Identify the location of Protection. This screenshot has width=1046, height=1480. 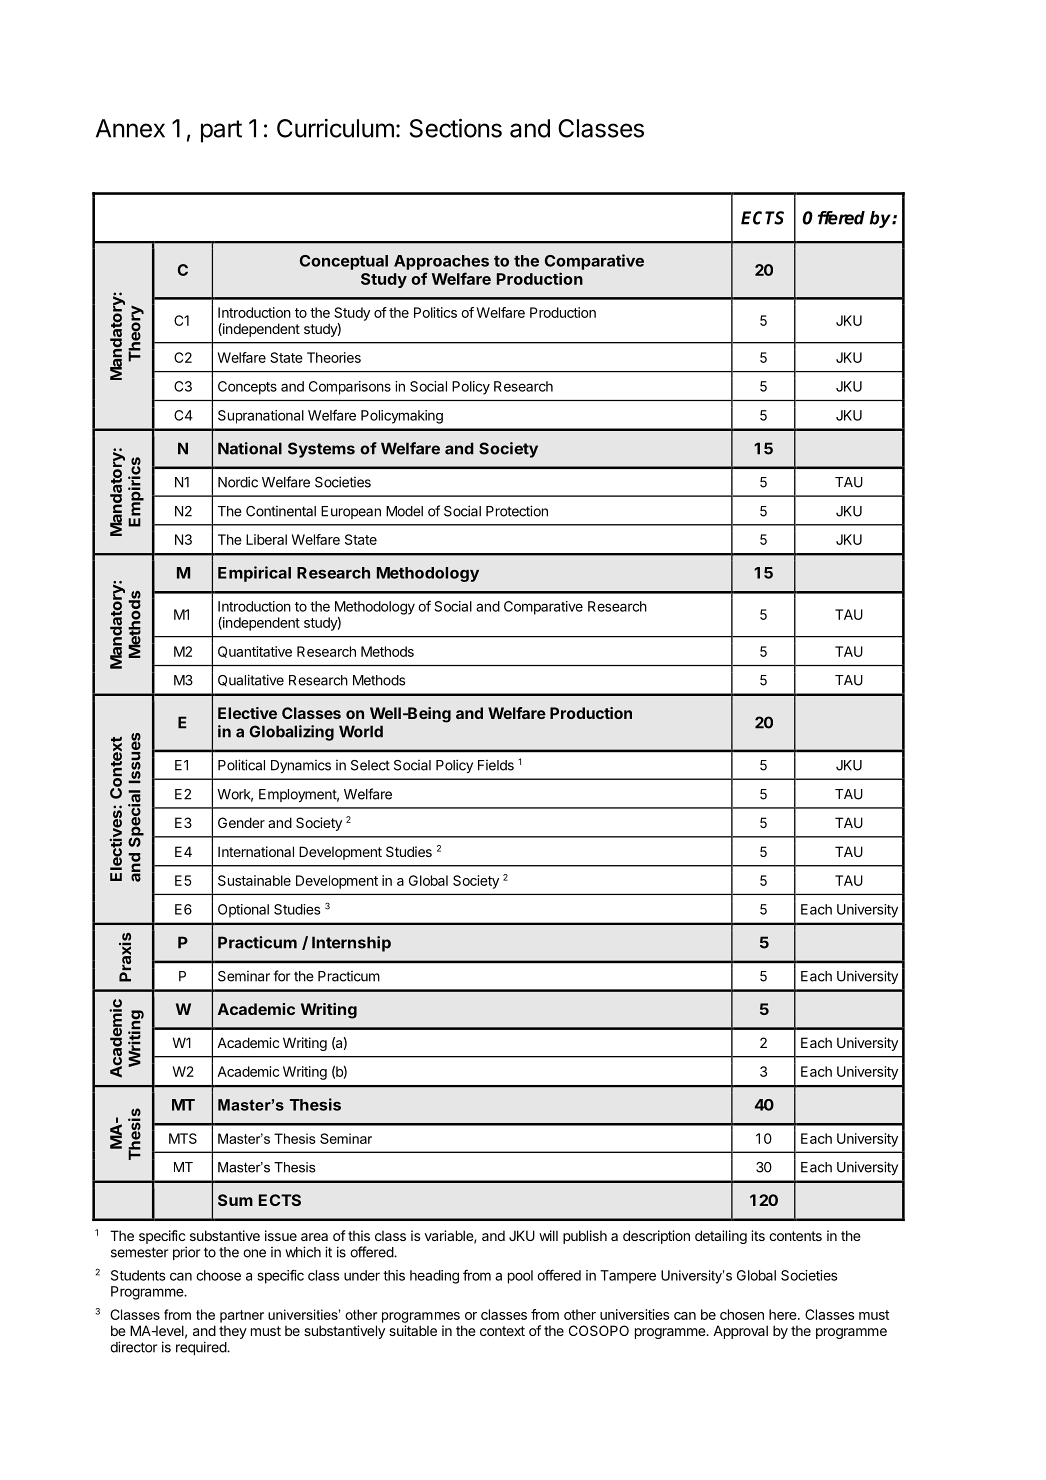
(517, 511).
